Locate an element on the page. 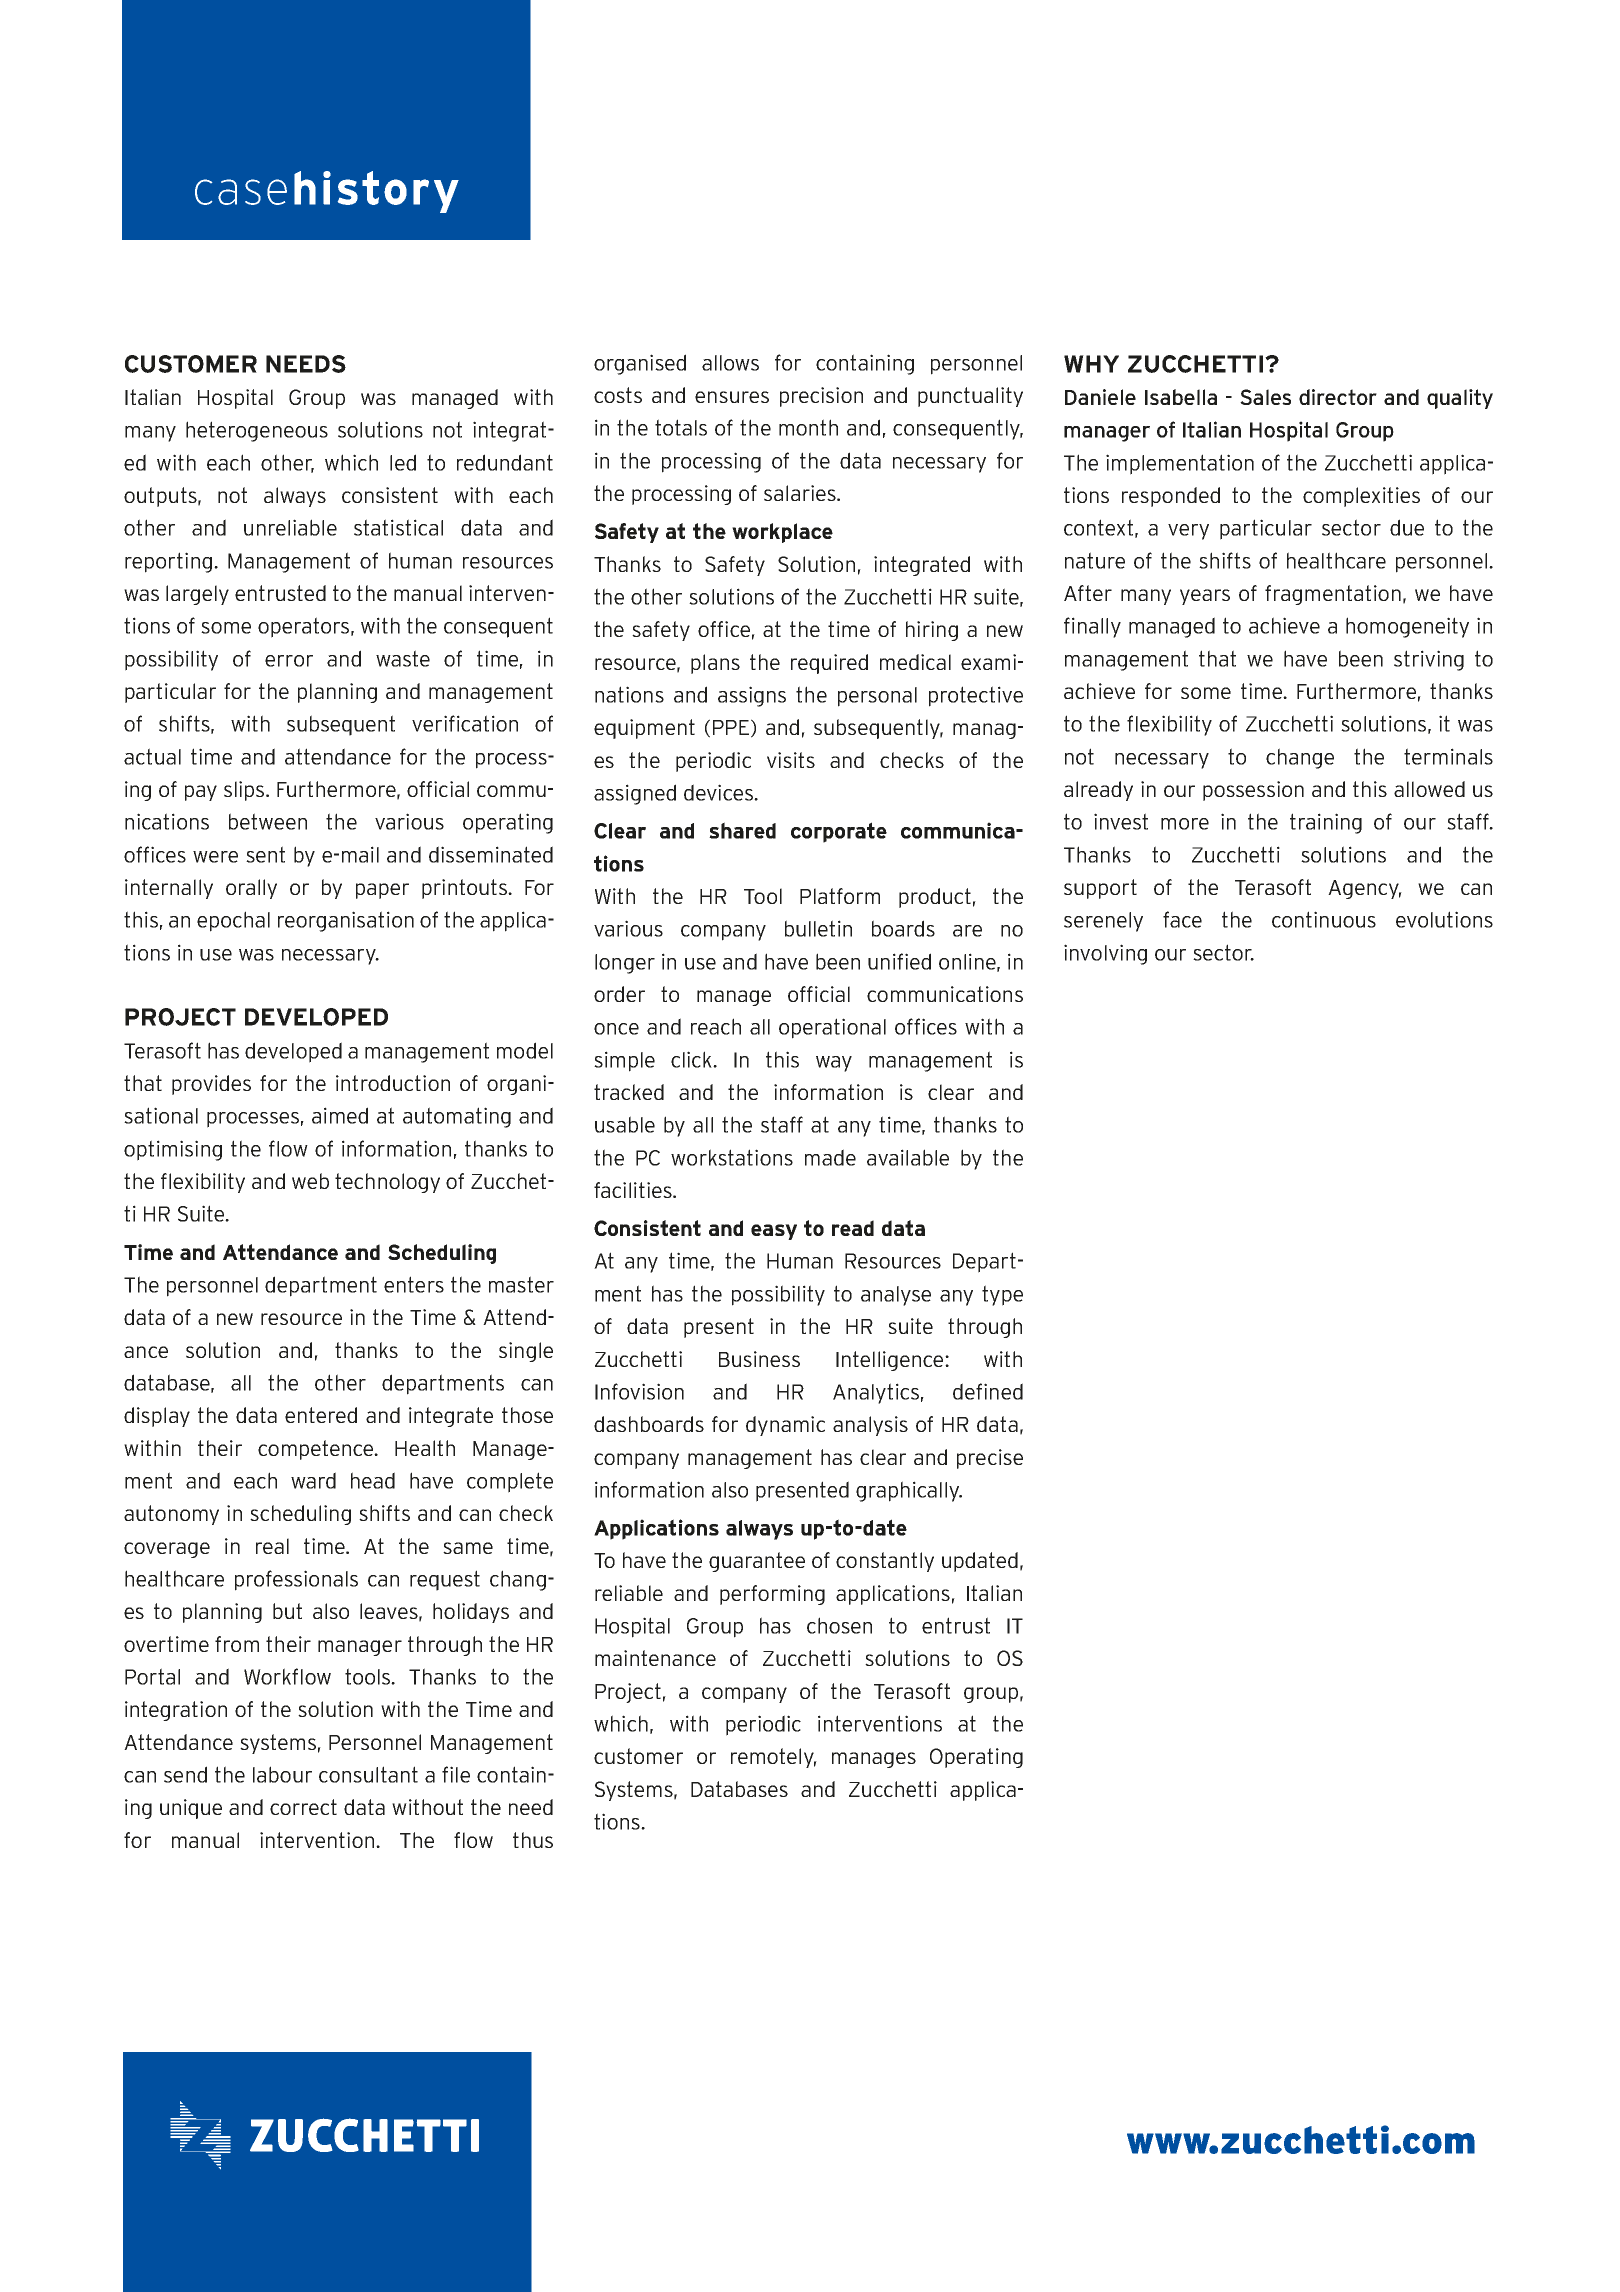  enters is located at coordinates (414, 1284).
